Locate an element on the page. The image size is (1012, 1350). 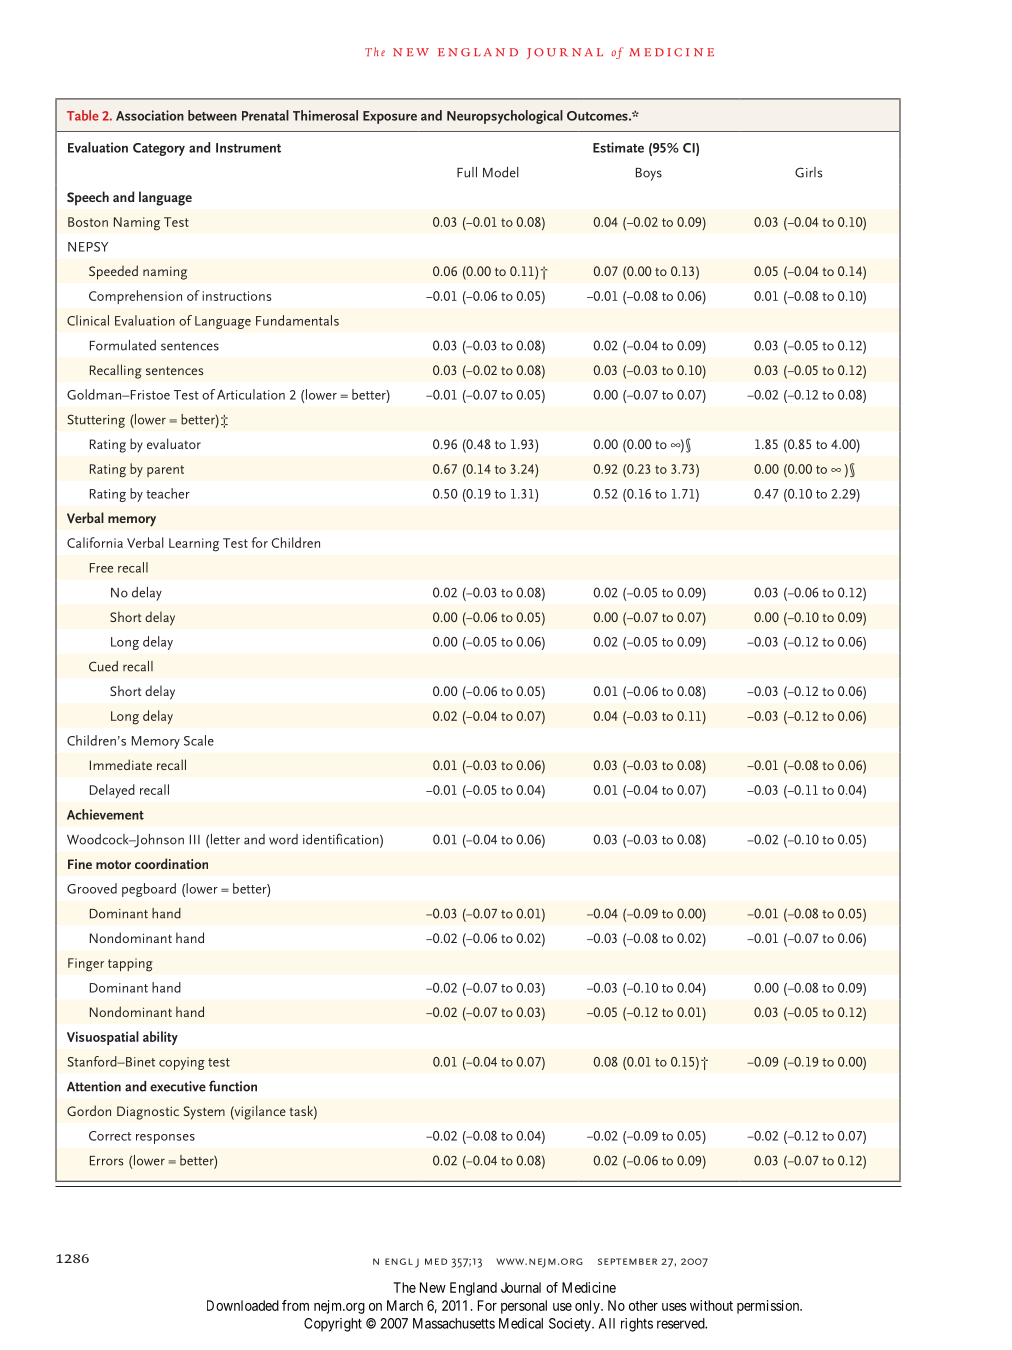
Full is located at coordinates (467, 172).
